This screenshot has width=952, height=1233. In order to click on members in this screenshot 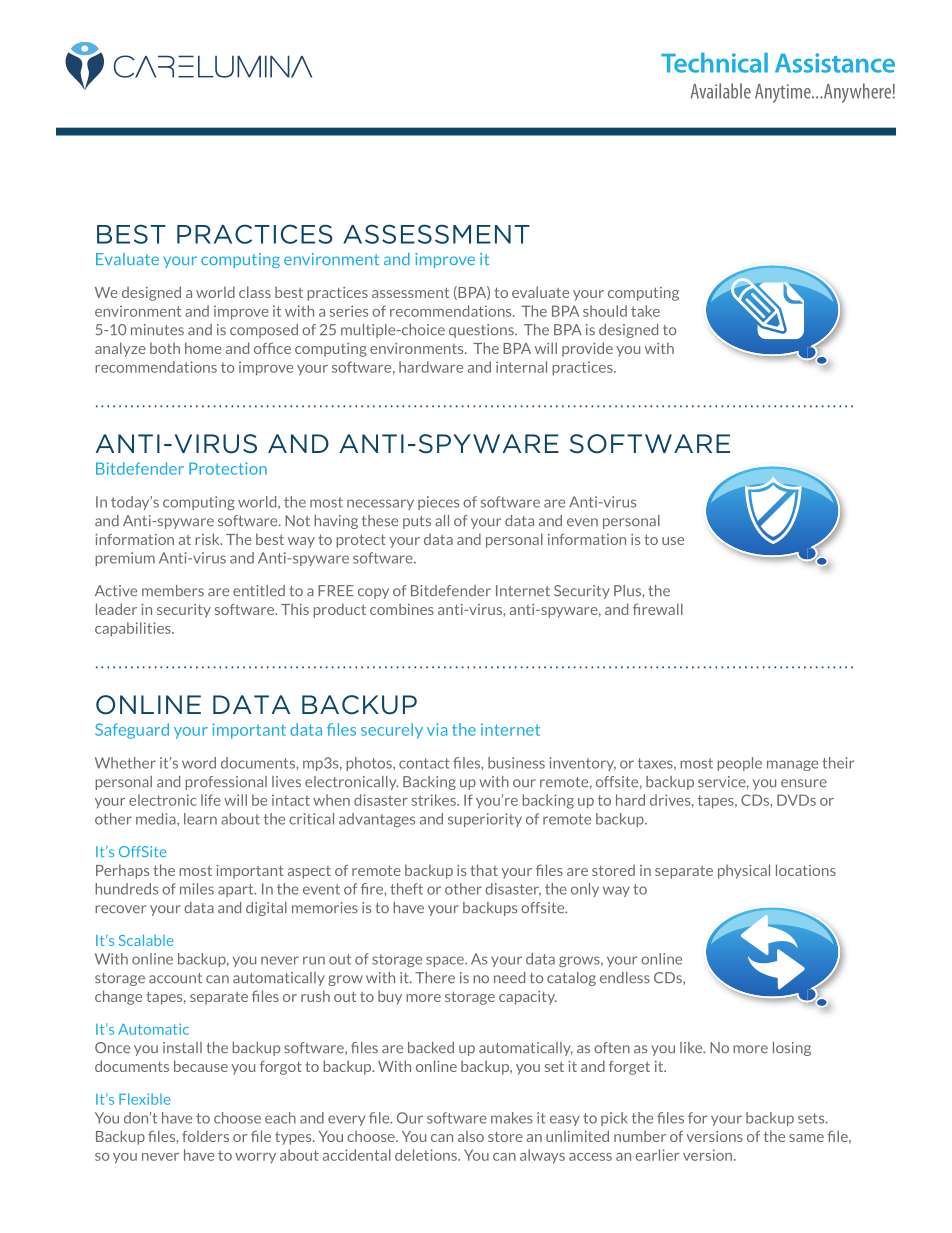, I will do `click(173, 591)`.
